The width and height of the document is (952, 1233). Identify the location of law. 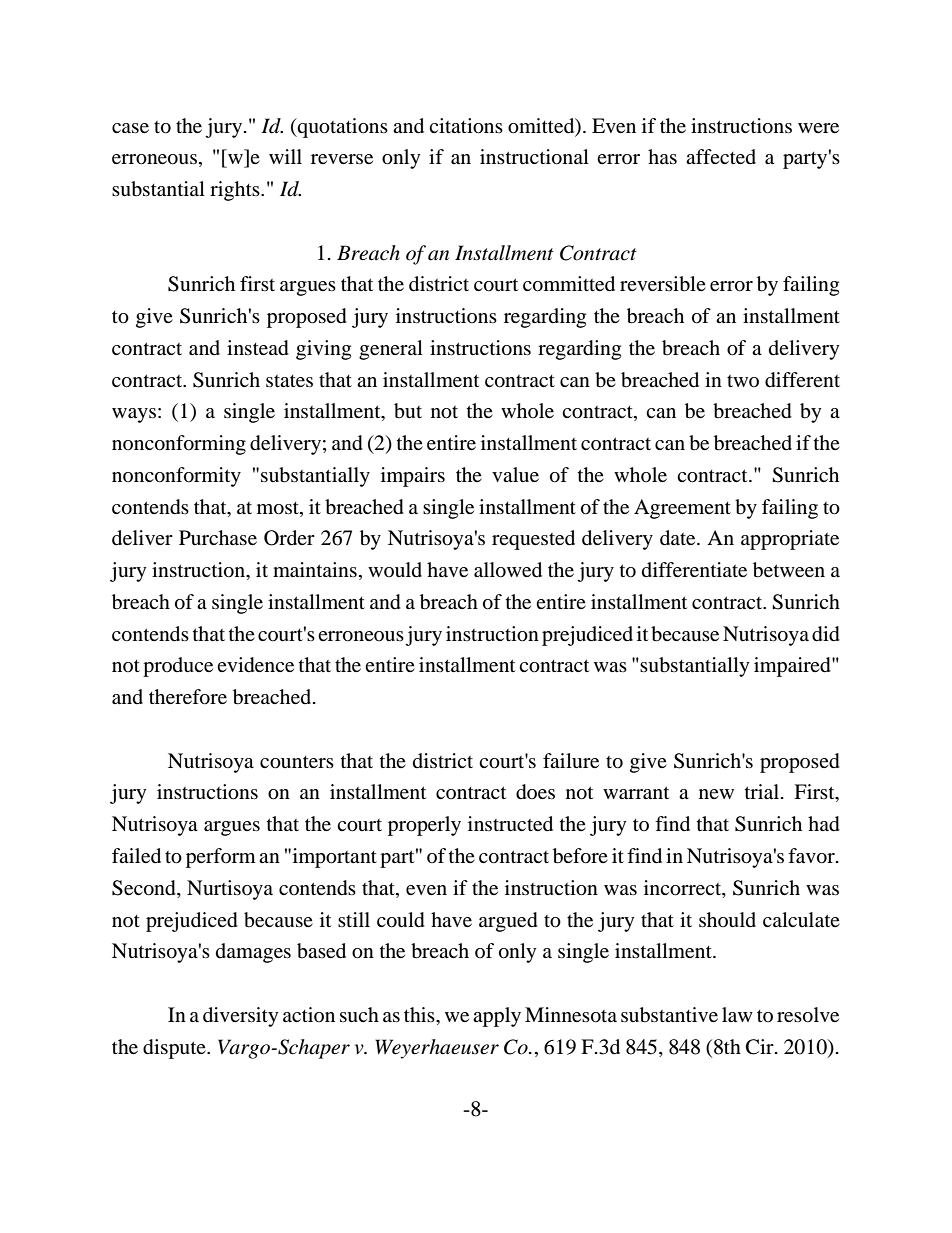
(737, 1014).
